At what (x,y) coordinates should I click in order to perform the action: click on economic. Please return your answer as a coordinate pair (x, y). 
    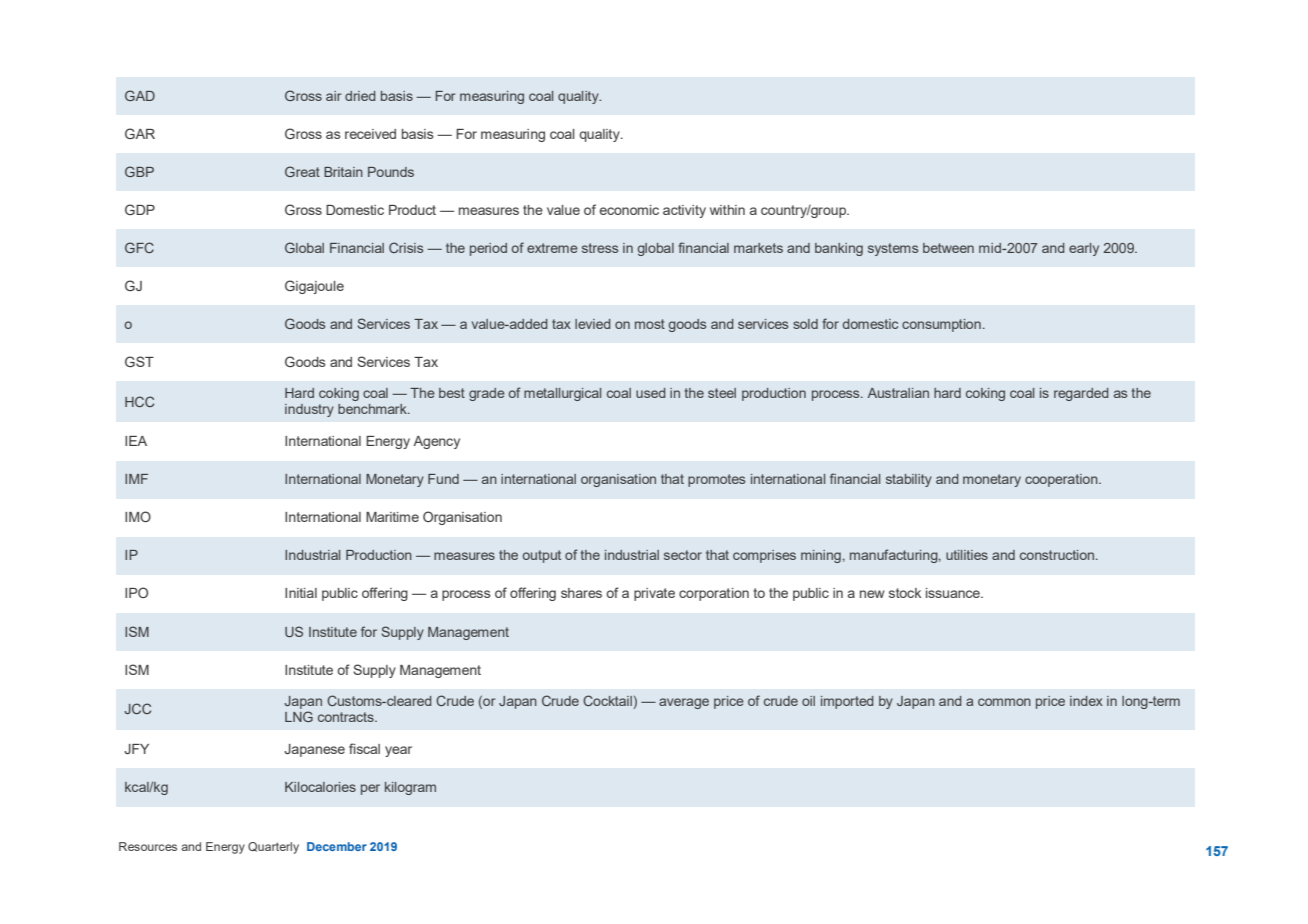
    Looking at the image, I should click on (629, 210).
